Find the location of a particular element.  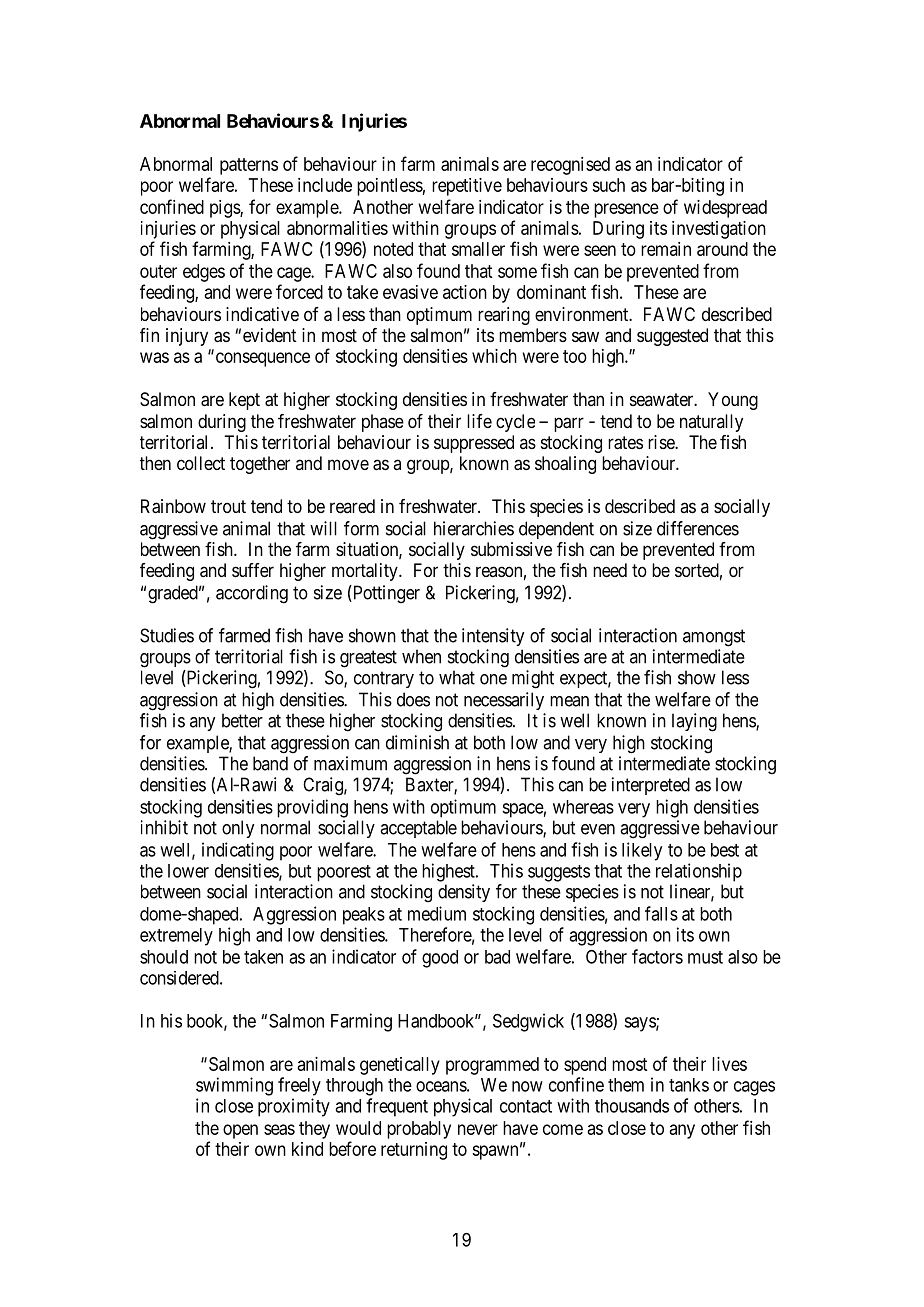

when is located at coordinates (421, 656).
